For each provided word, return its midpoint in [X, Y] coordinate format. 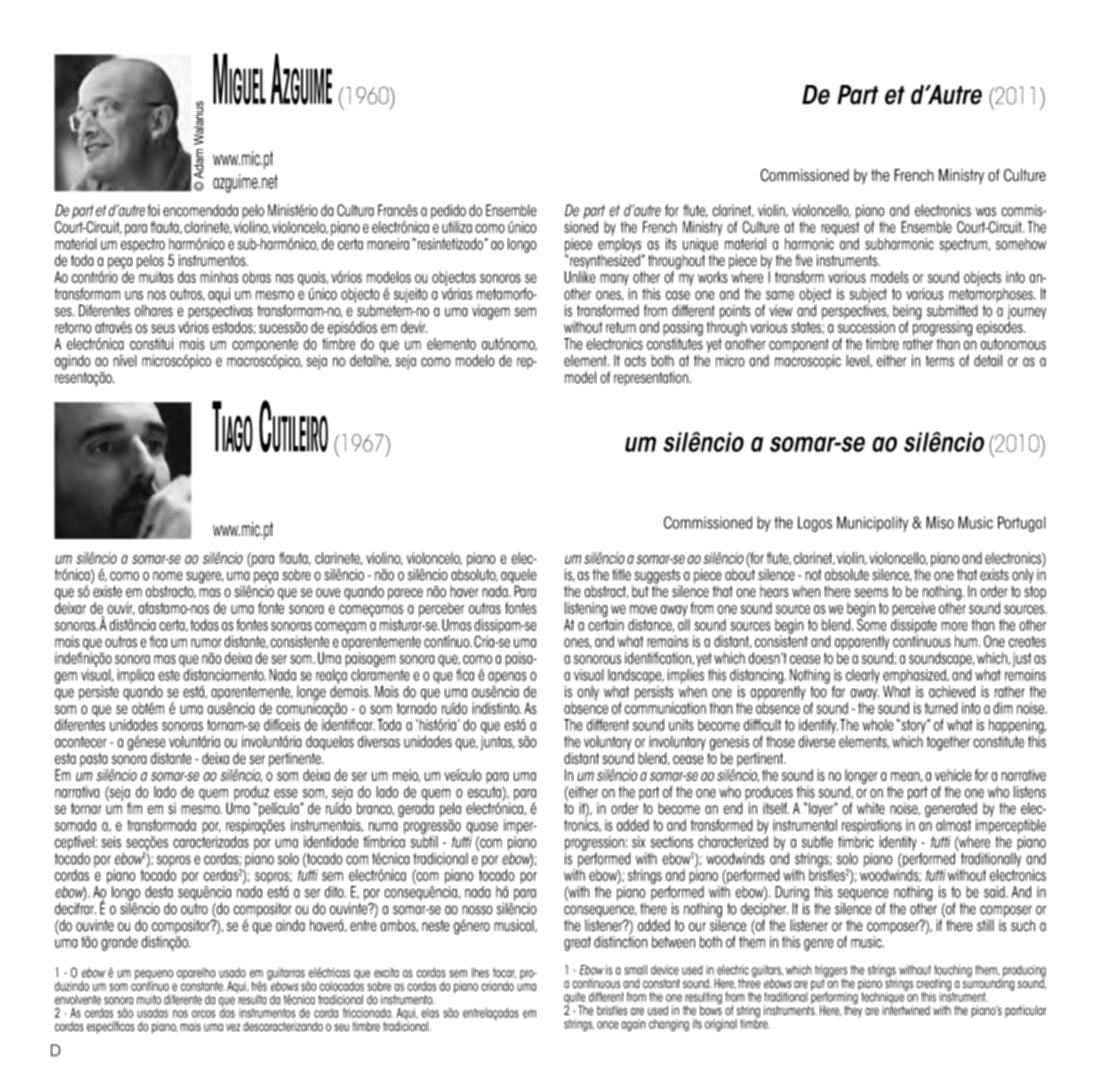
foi [154, 210]
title [621, 575]
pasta [94, 761]
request [840, 229]
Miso [940, 522]
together [948, 743]
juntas [498, 743]
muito [149, 1000]
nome [168, 576]
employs [620, 246]
